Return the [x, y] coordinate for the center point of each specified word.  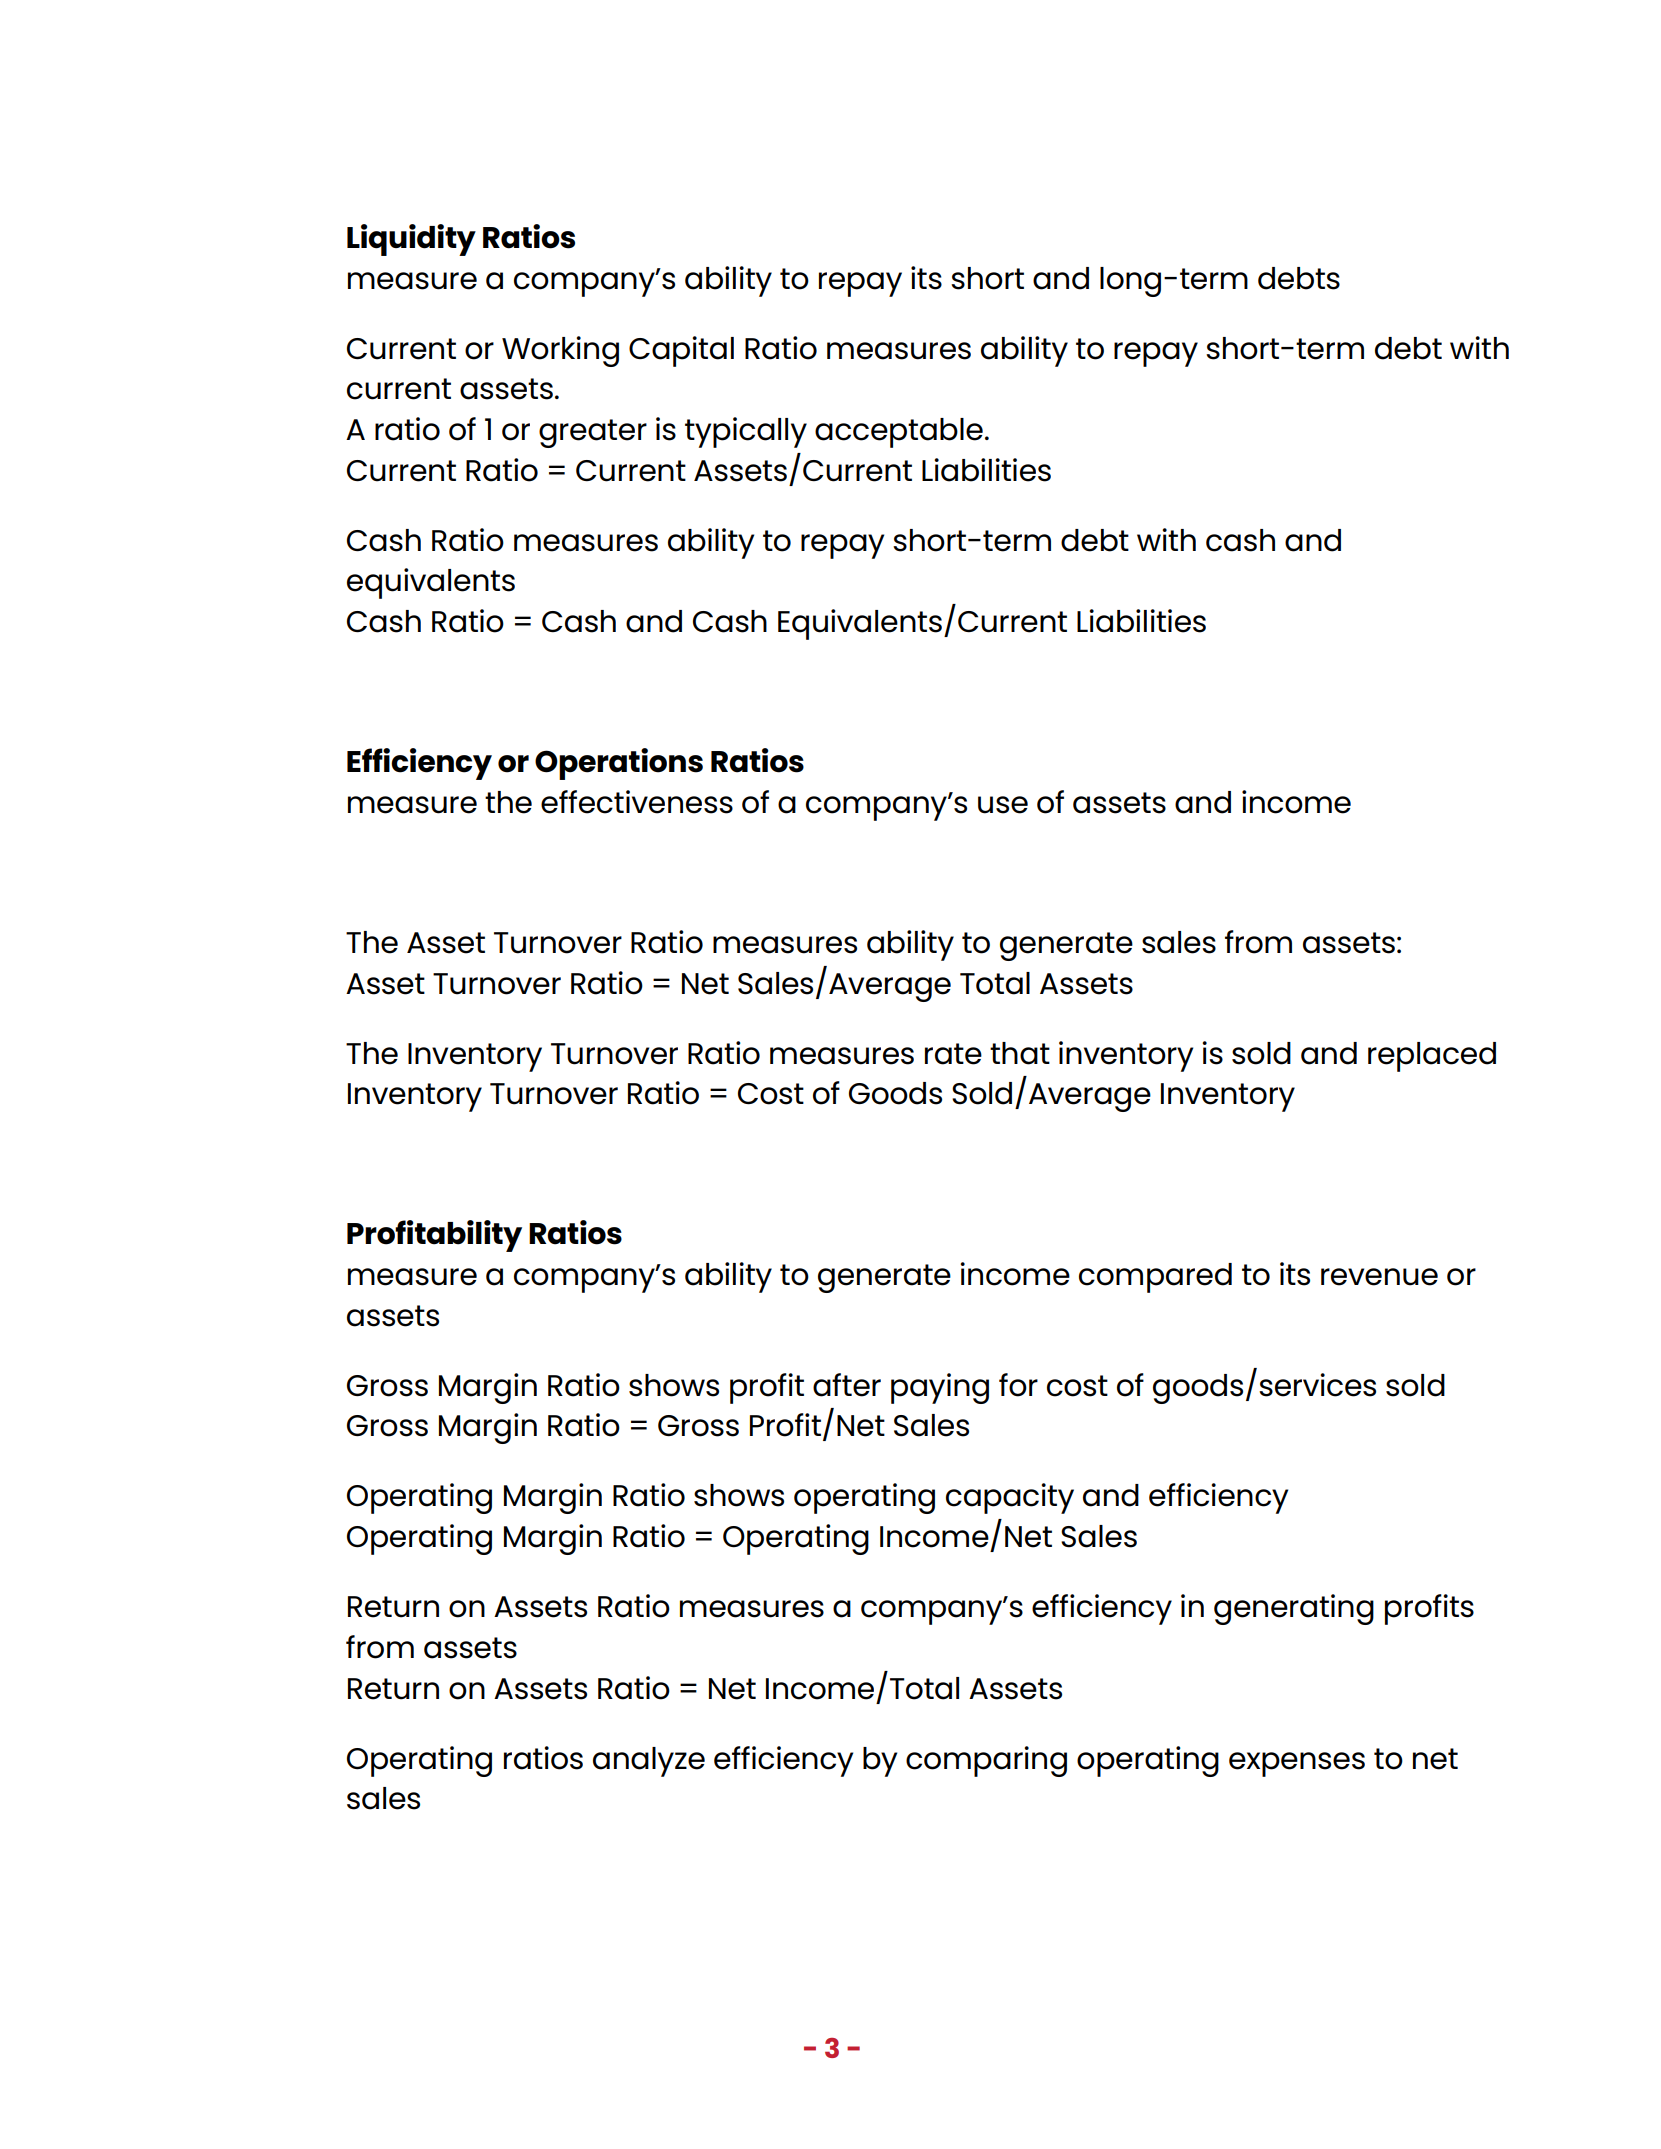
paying [940, 1388]
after [847, 1385]
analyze [649, 1762]
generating [1294, 1609]
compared [1155, 1278]
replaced [1432, 1057]
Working [560, 351]
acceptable [899, 433]
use [1003, 805]
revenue [1379, 1277]
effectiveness [637, 802]
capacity [1010, 1498]
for [1018, 1385]
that [1020, 1053]
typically [746, 432]
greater [593, 433]
